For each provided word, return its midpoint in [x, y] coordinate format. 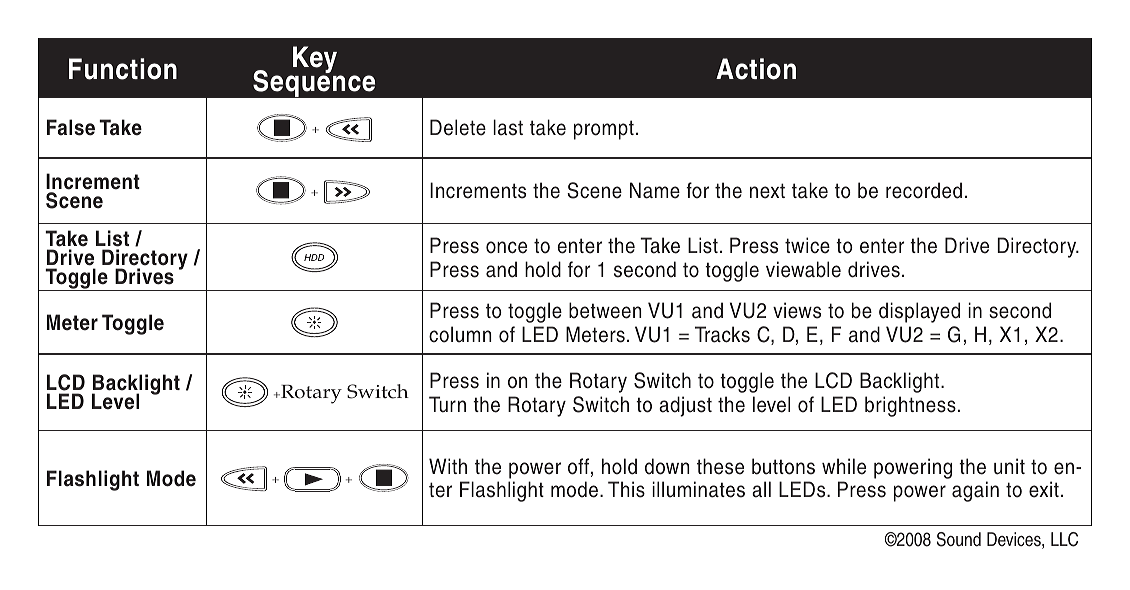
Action [756, 69]
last [508, 127]
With [448, 466]
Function [123, 69]
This [626, 489]
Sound [959, 539]
